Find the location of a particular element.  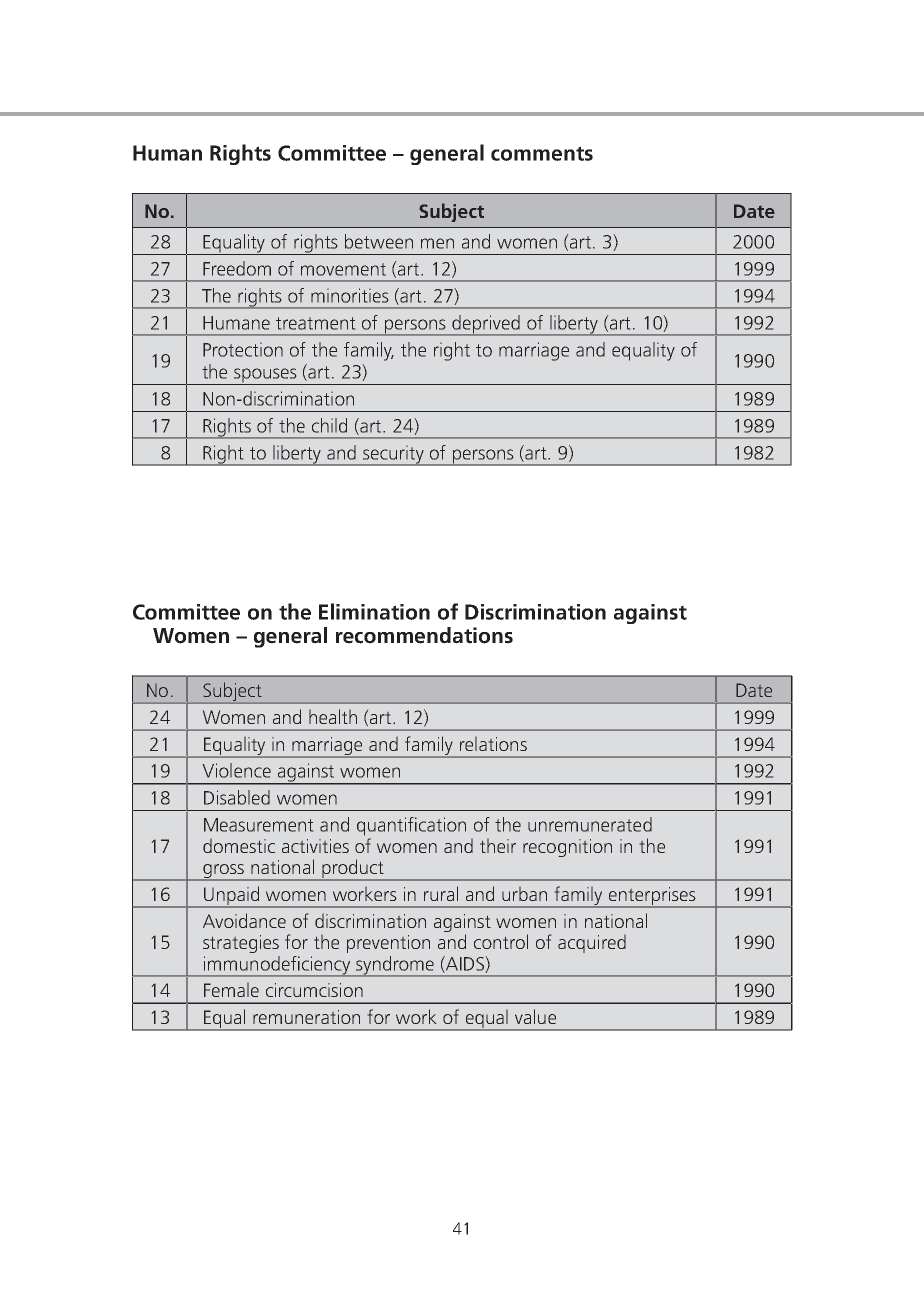

comments is located at coordinates (542, 153).
